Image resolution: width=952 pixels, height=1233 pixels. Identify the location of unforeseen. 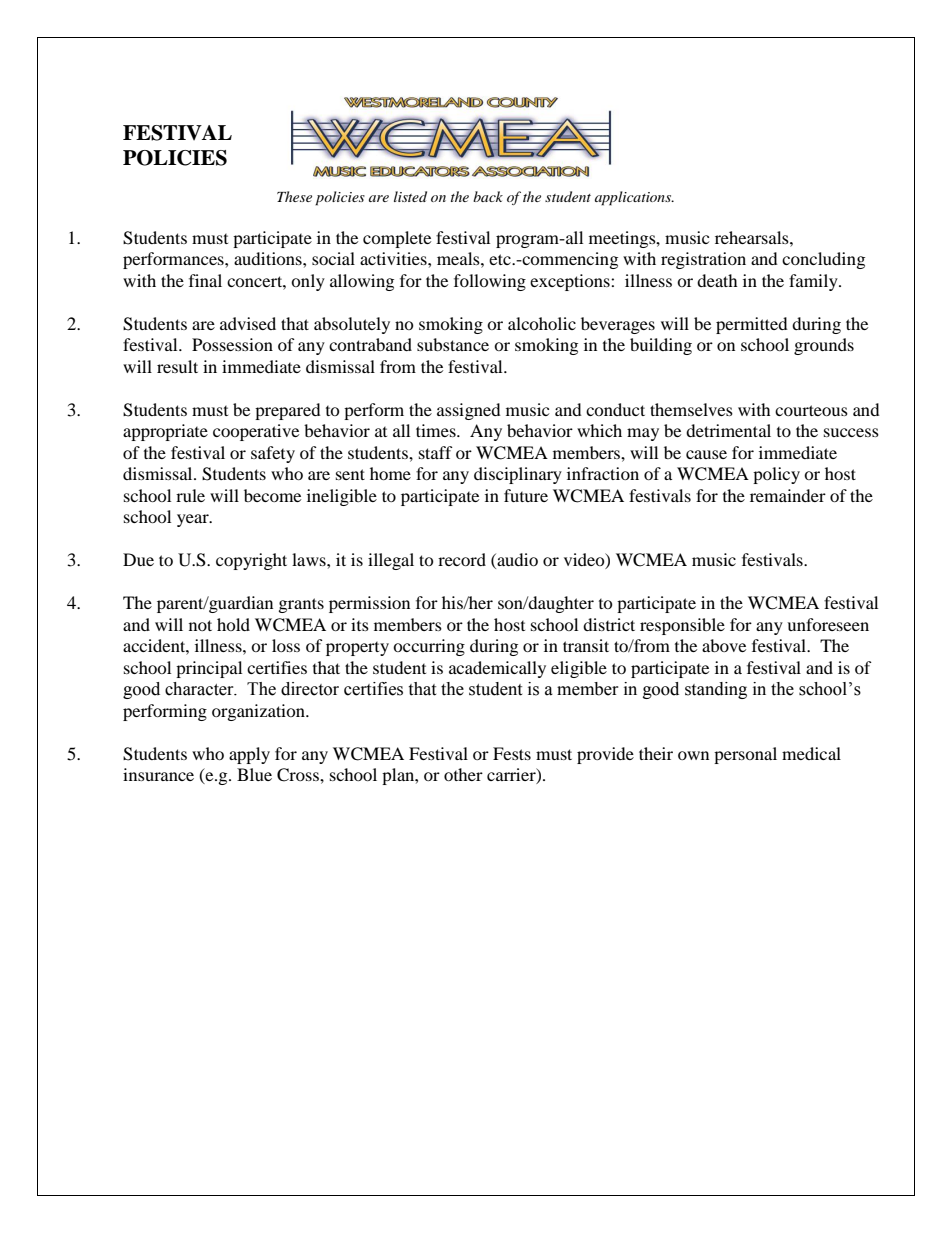
(828, 624).
